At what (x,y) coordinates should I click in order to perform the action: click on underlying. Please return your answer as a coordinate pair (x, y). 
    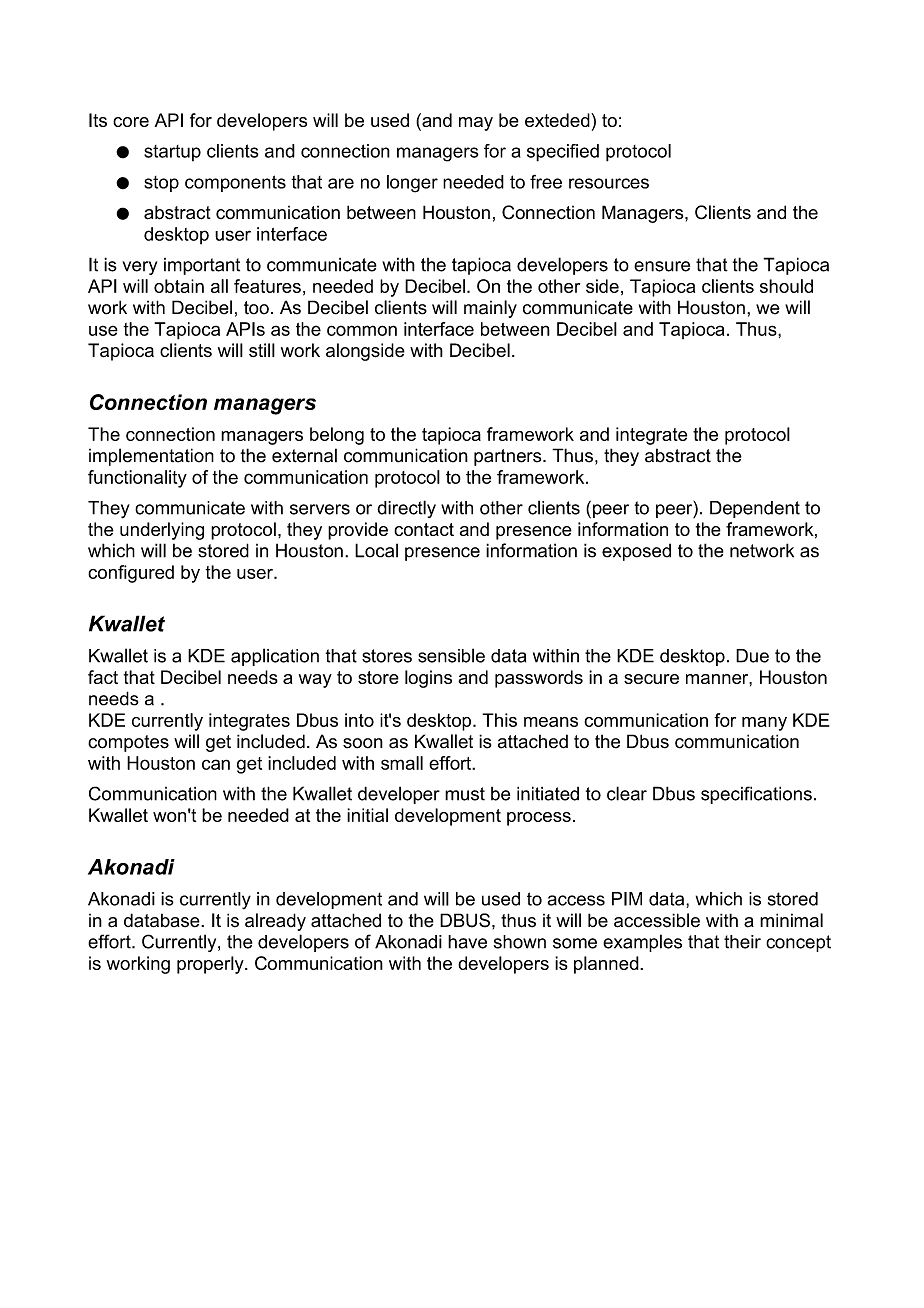
    Looking at the image, I should click on (162, 531).
